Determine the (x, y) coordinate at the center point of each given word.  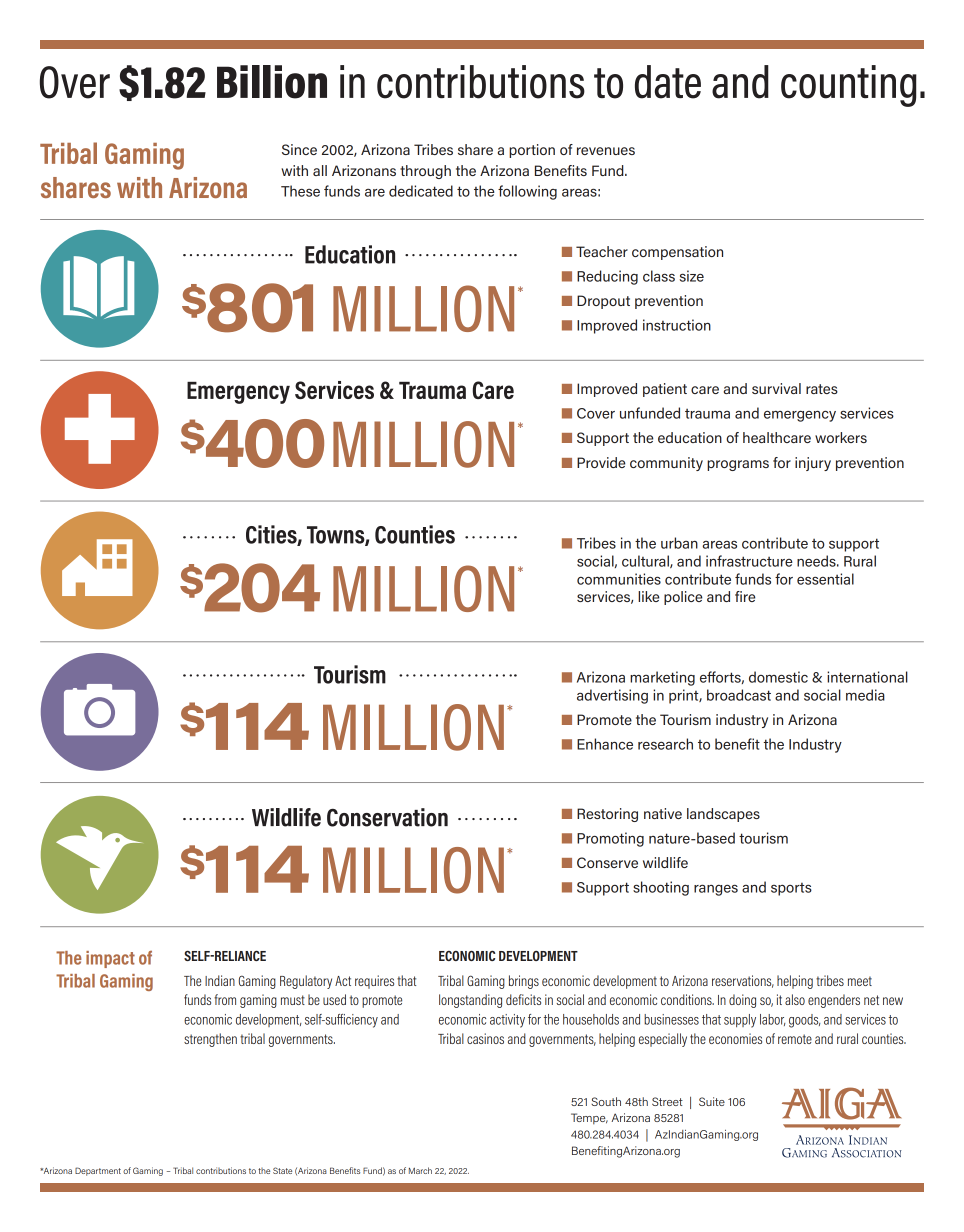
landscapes (723, 815)
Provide (601, 462)
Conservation (387, 817)
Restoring (607, 815)
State (282, 1170)
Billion (272, 82)
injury (813, 464)
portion (532, 151)
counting (849, 86)
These (300, 191)
